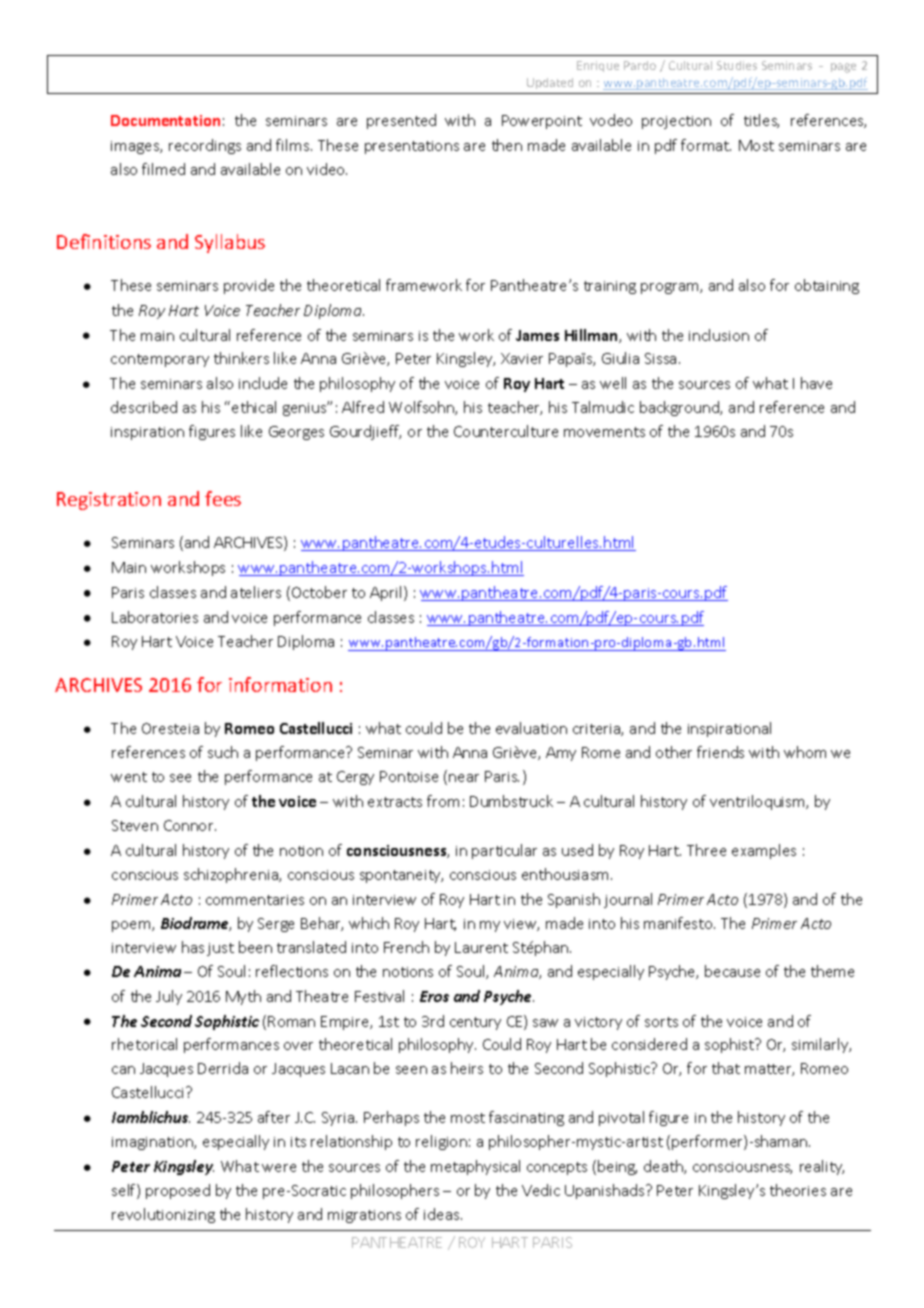 The width and height of the image is (924, 1308). I want to click on Documentation, so click(165, 120).
